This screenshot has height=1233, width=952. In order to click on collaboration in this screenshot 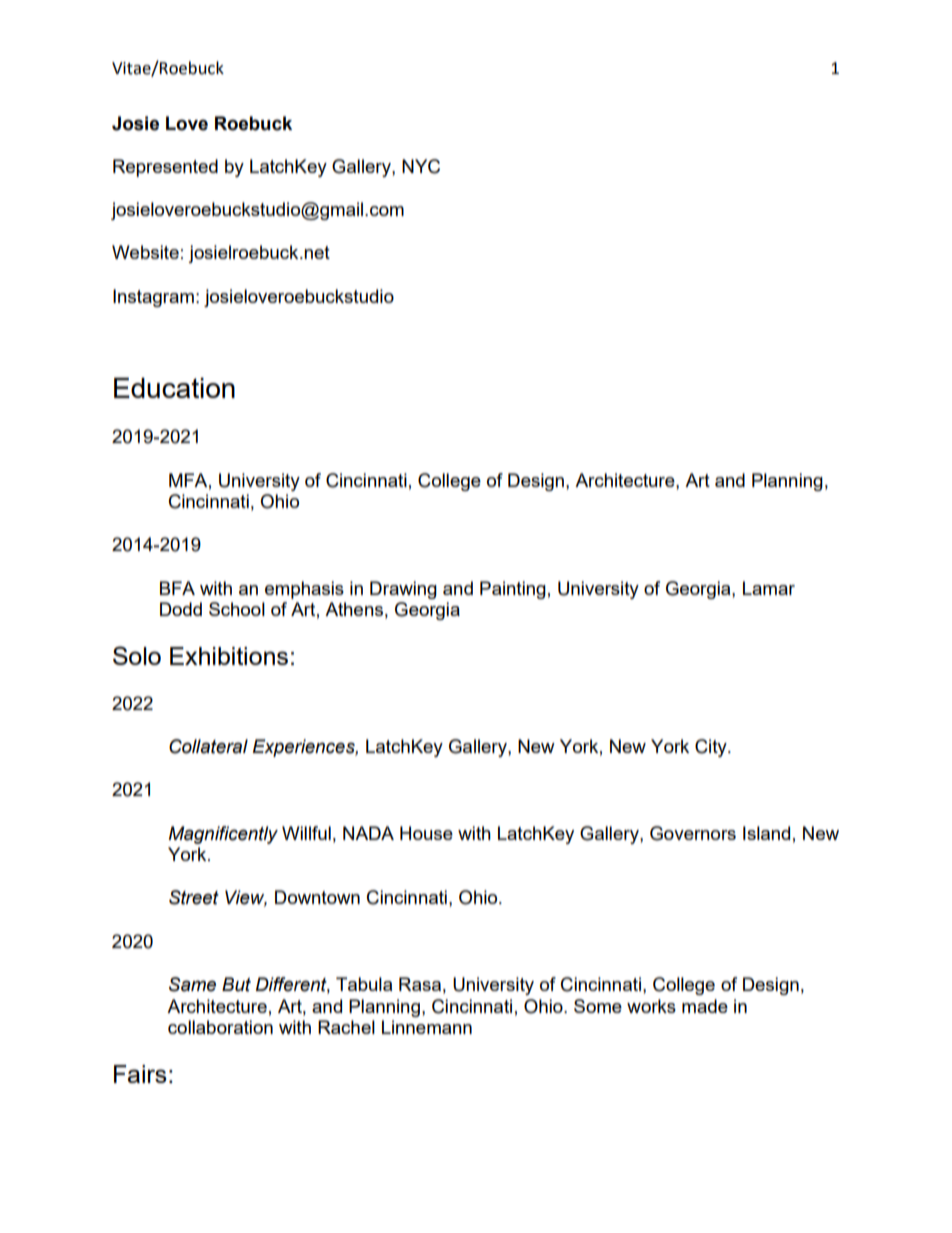, I will do `click(220, 1027)`.
